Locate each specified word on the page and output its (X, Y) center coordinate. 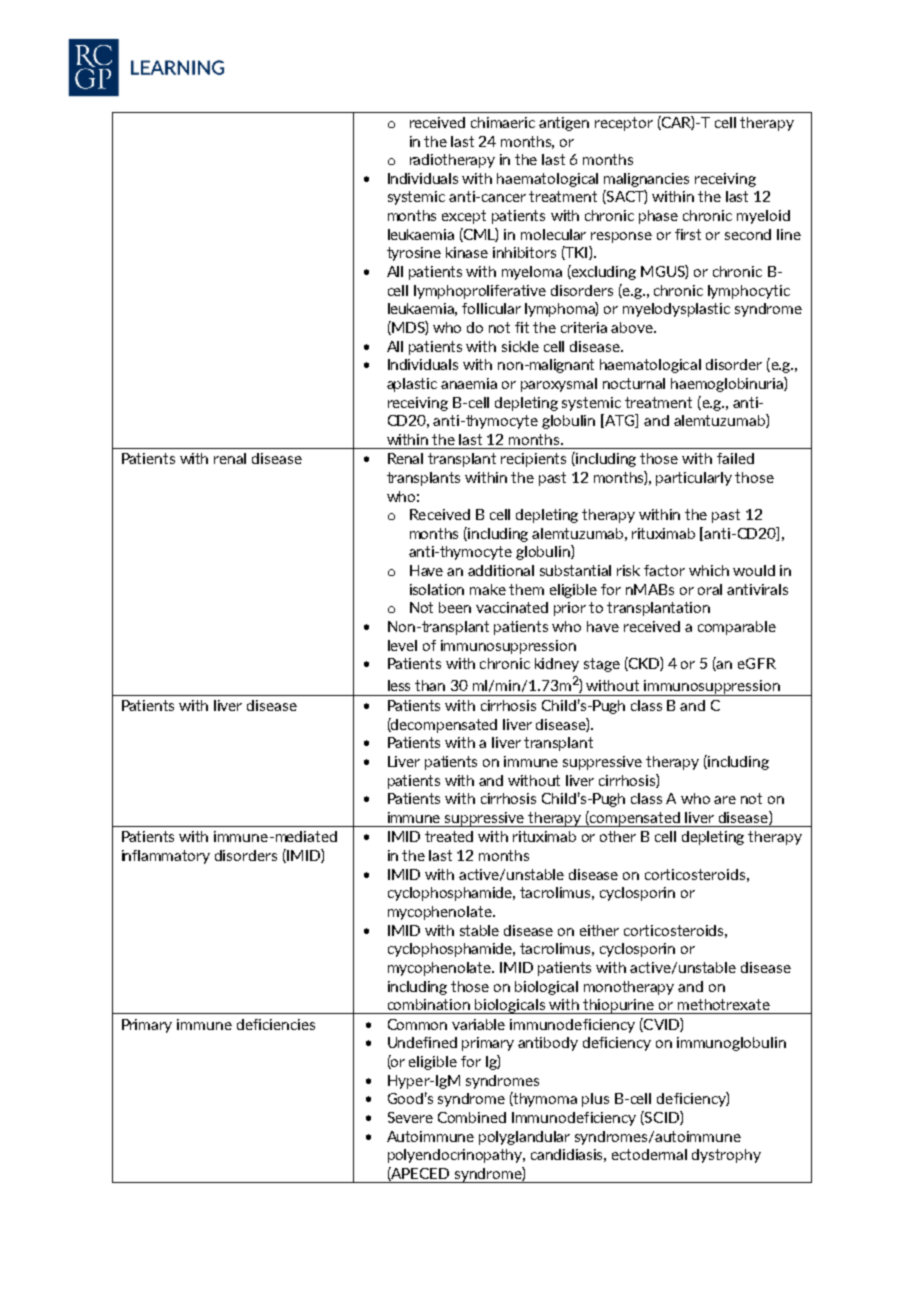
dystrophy (726, 1156)
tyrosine (414, 254)
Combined (472, 1117)
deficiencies (276, 1024)
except (464, 217)
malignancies (646, 180)
